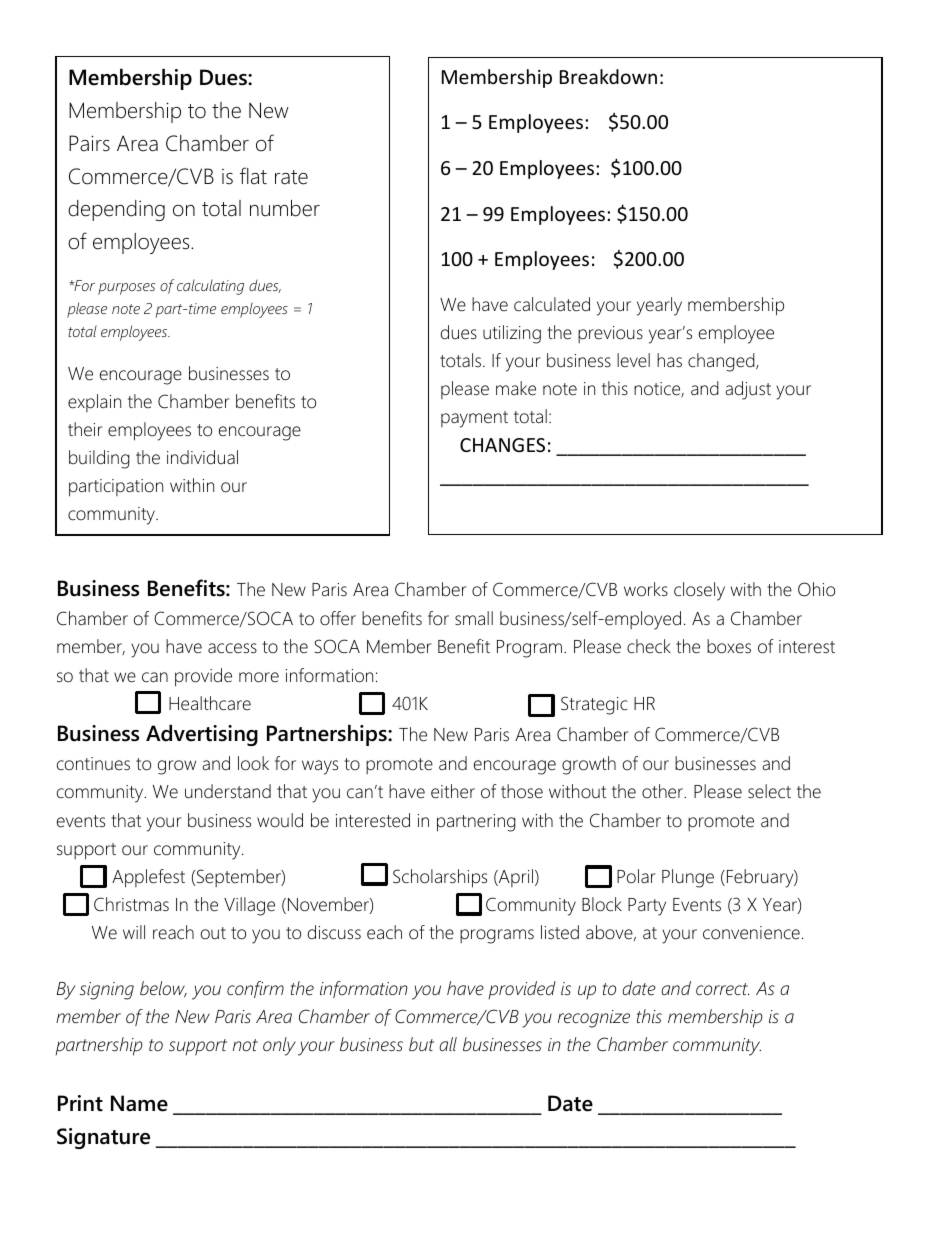 This image has width=952, height=1233. What do you see at coordinates (699, 591) in the image?
I see `closely` at bounding box center [699, 591].
